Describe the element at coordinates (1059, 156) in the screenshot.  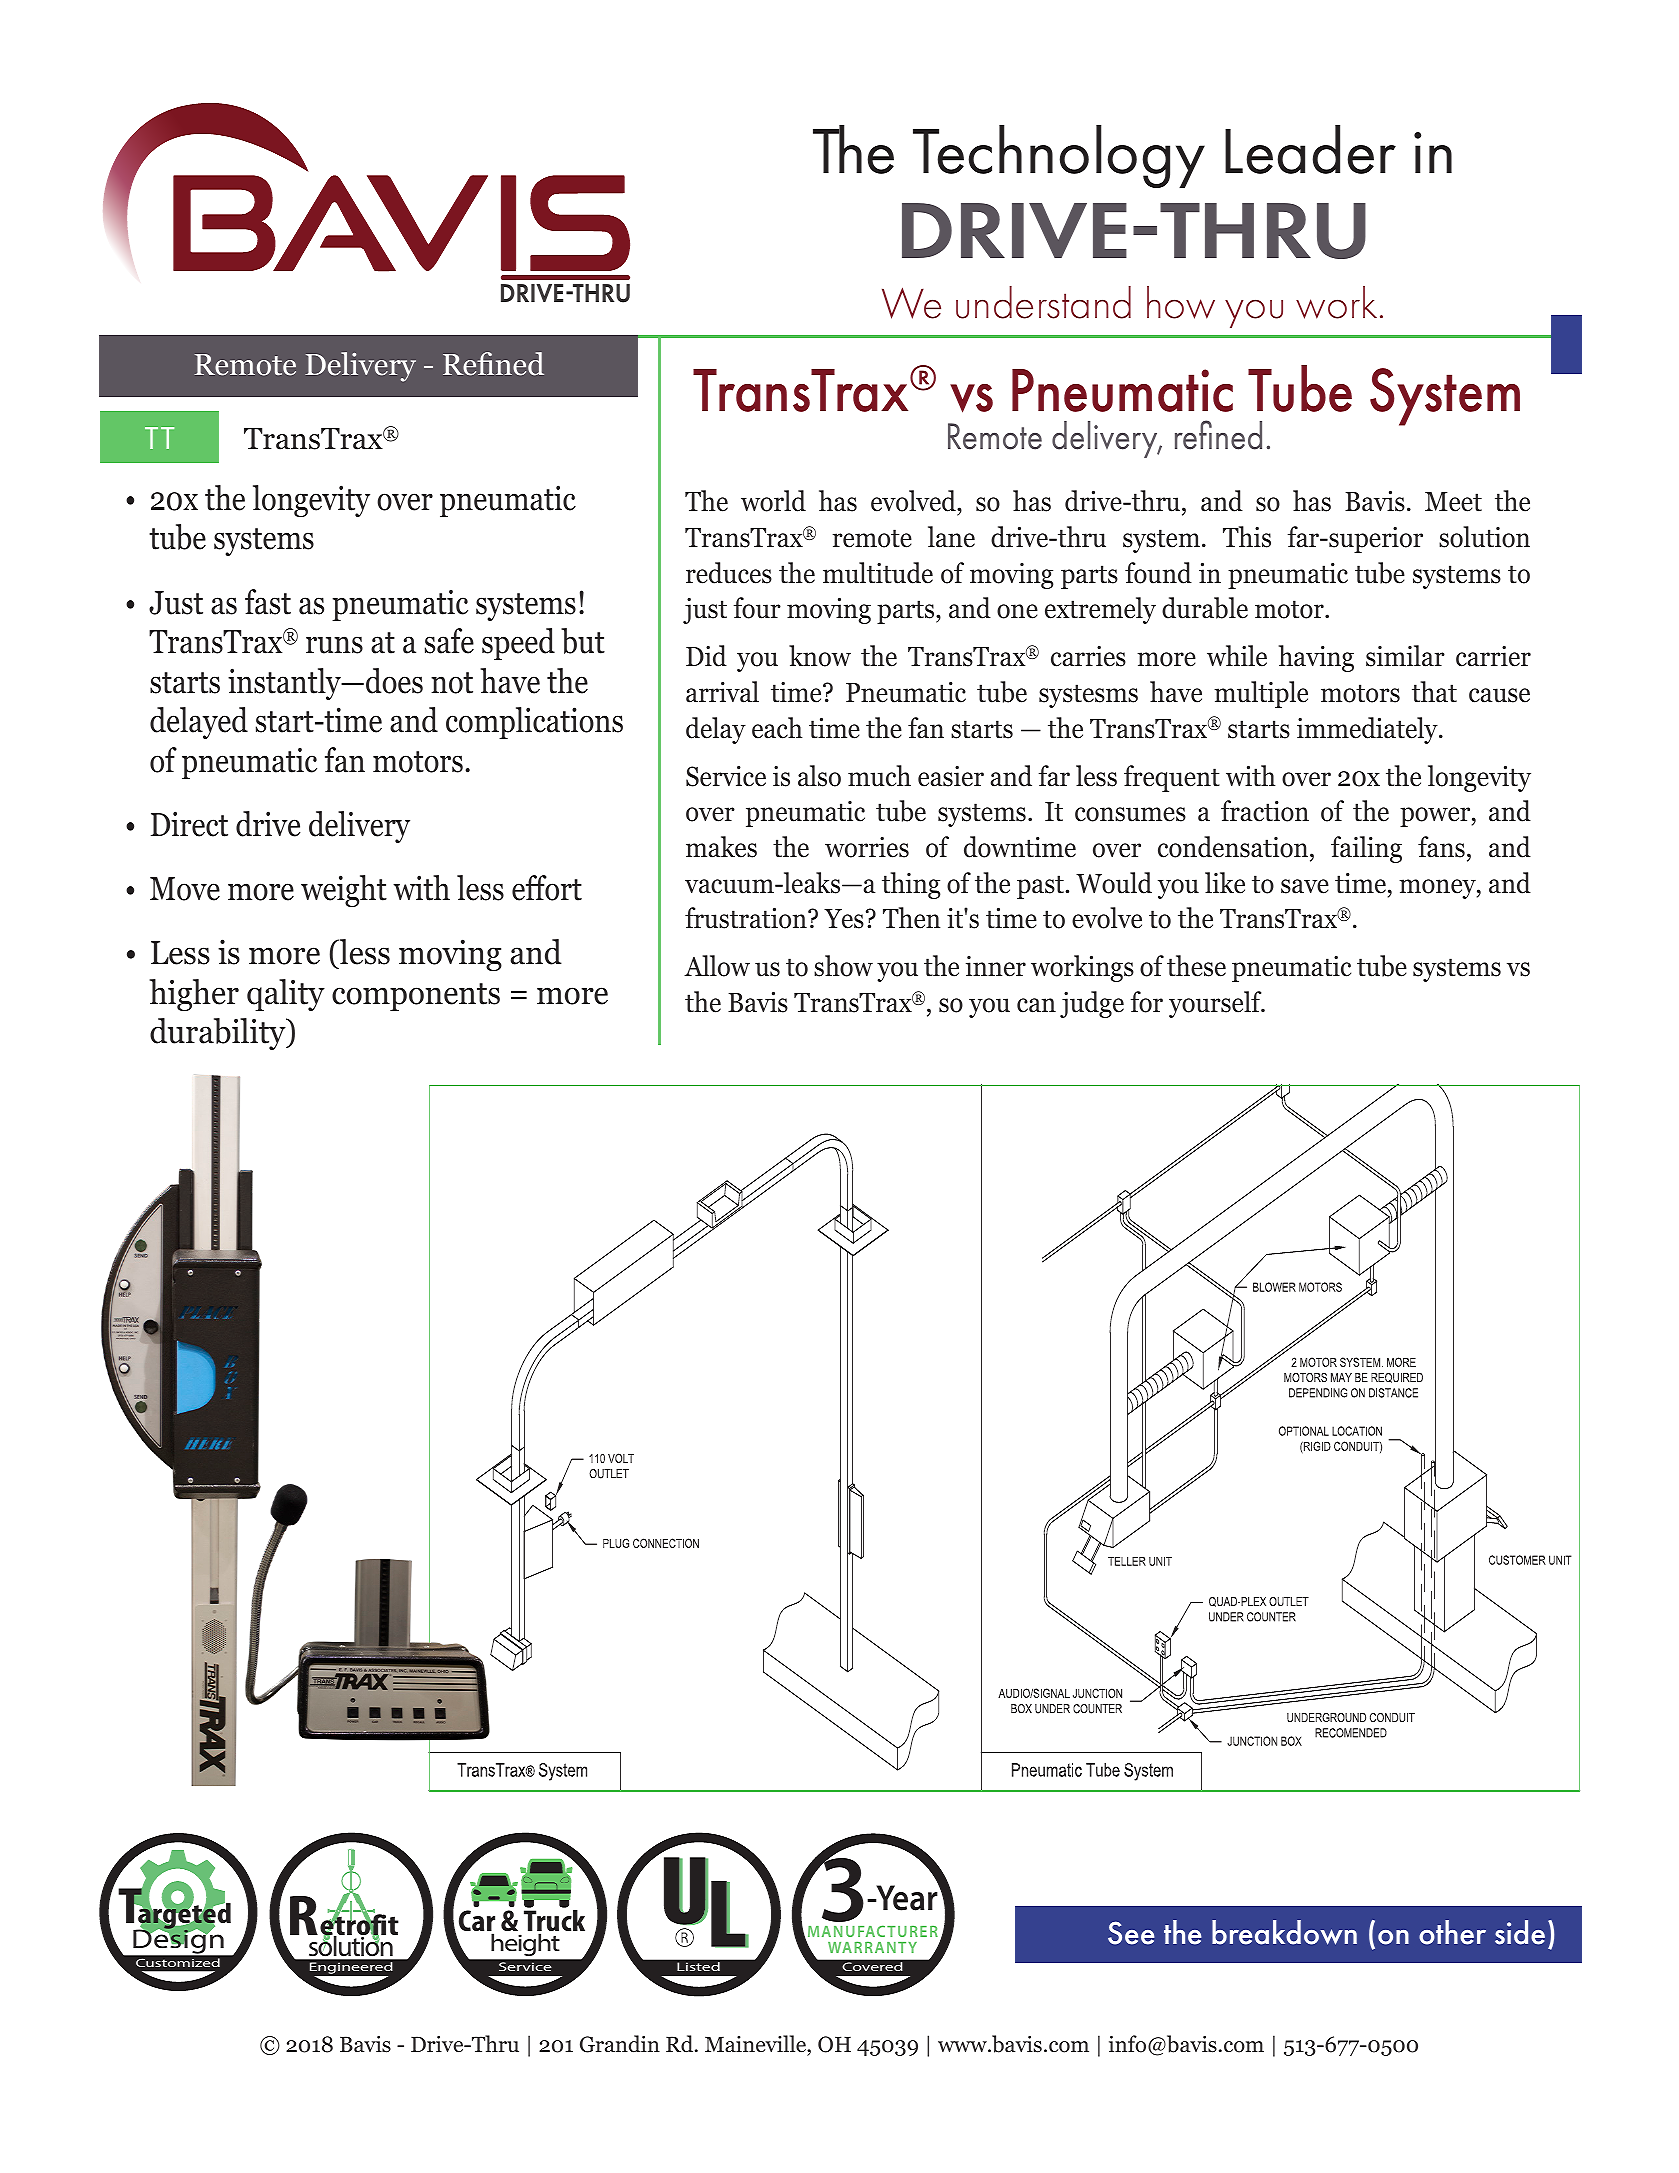
I see `Technology` at that location.
